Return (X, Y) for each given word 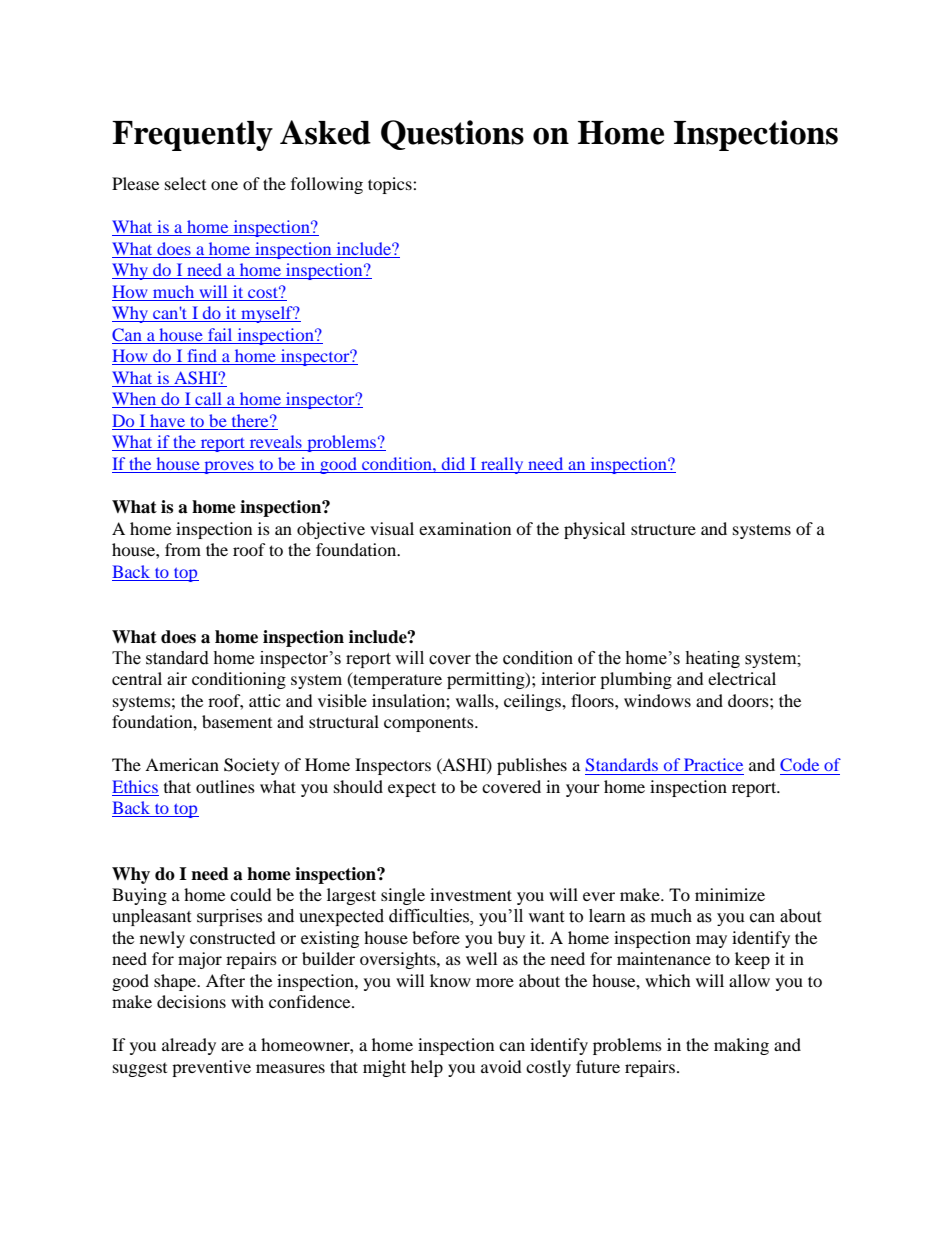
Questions (452, 135)
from (183, 549)
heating (712, 659)
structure (663, 529)
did (453, 463)
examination (465, 528)
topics (391, 185)
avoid (501, 1066)
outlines (225, 786)
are (232, 1046)
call (208, 400)
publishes (532, 766)
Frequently (192, 136)
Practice (713, 764)
